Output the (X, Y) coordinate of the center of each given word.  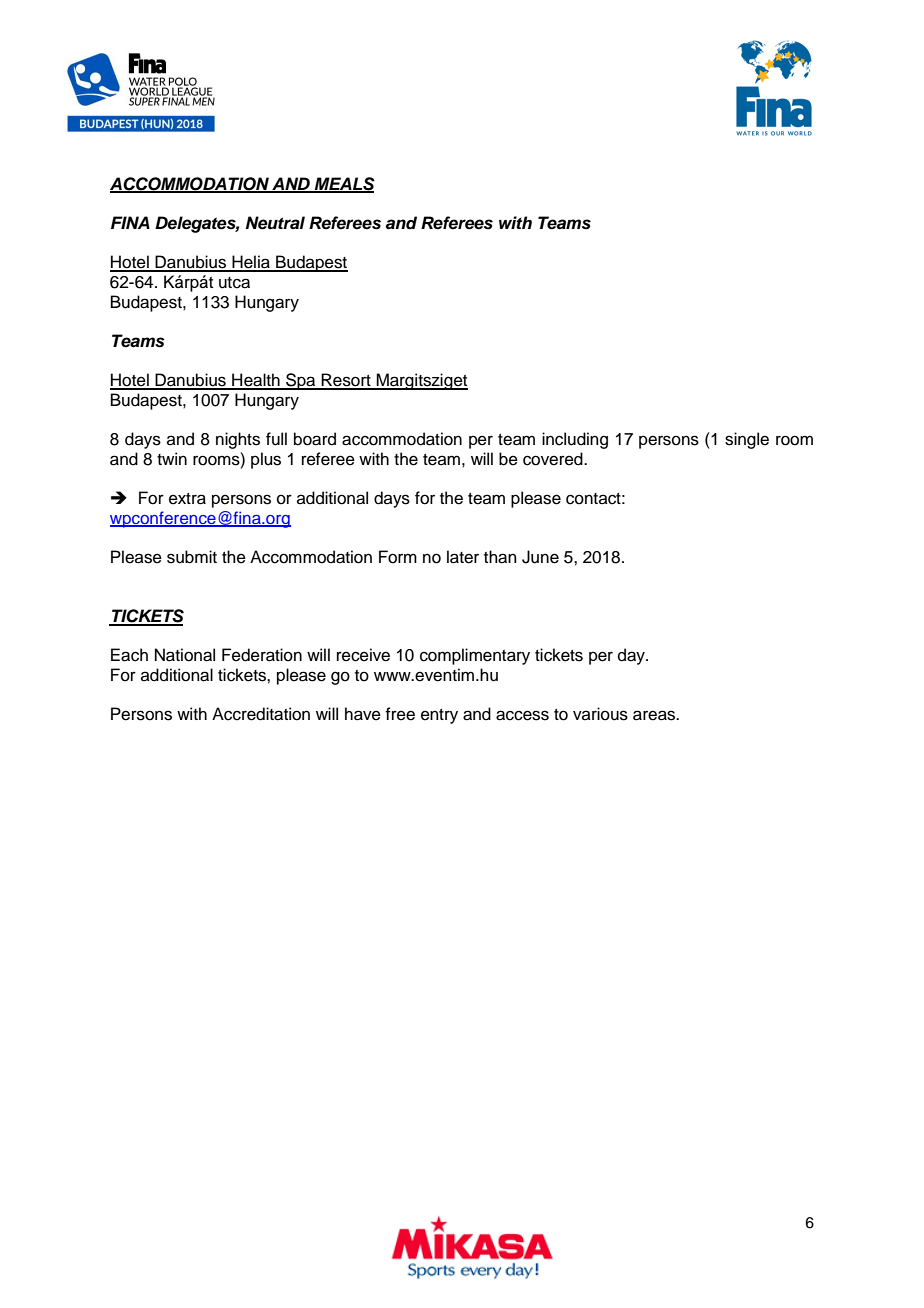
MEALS (343, 184)
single (747, 440)
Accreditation (261, 714)
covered (554, 459)
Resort (346, 381)
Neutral (275, 223)
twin (172, 458)
